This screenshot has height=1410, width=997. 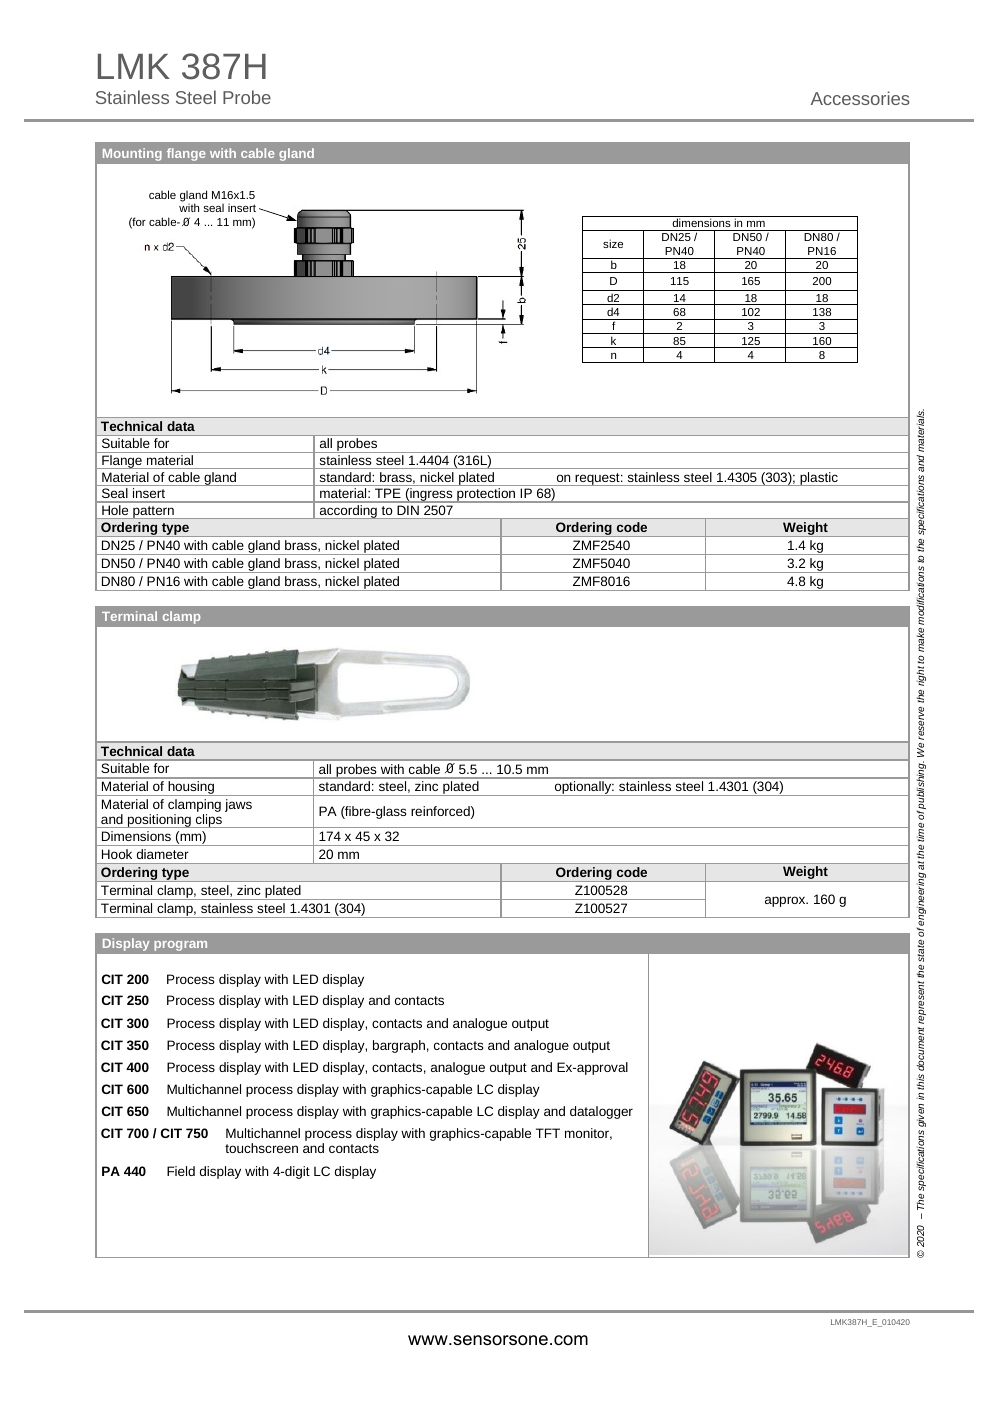 I want to click on Mounting, so click(x=132, y=154).
